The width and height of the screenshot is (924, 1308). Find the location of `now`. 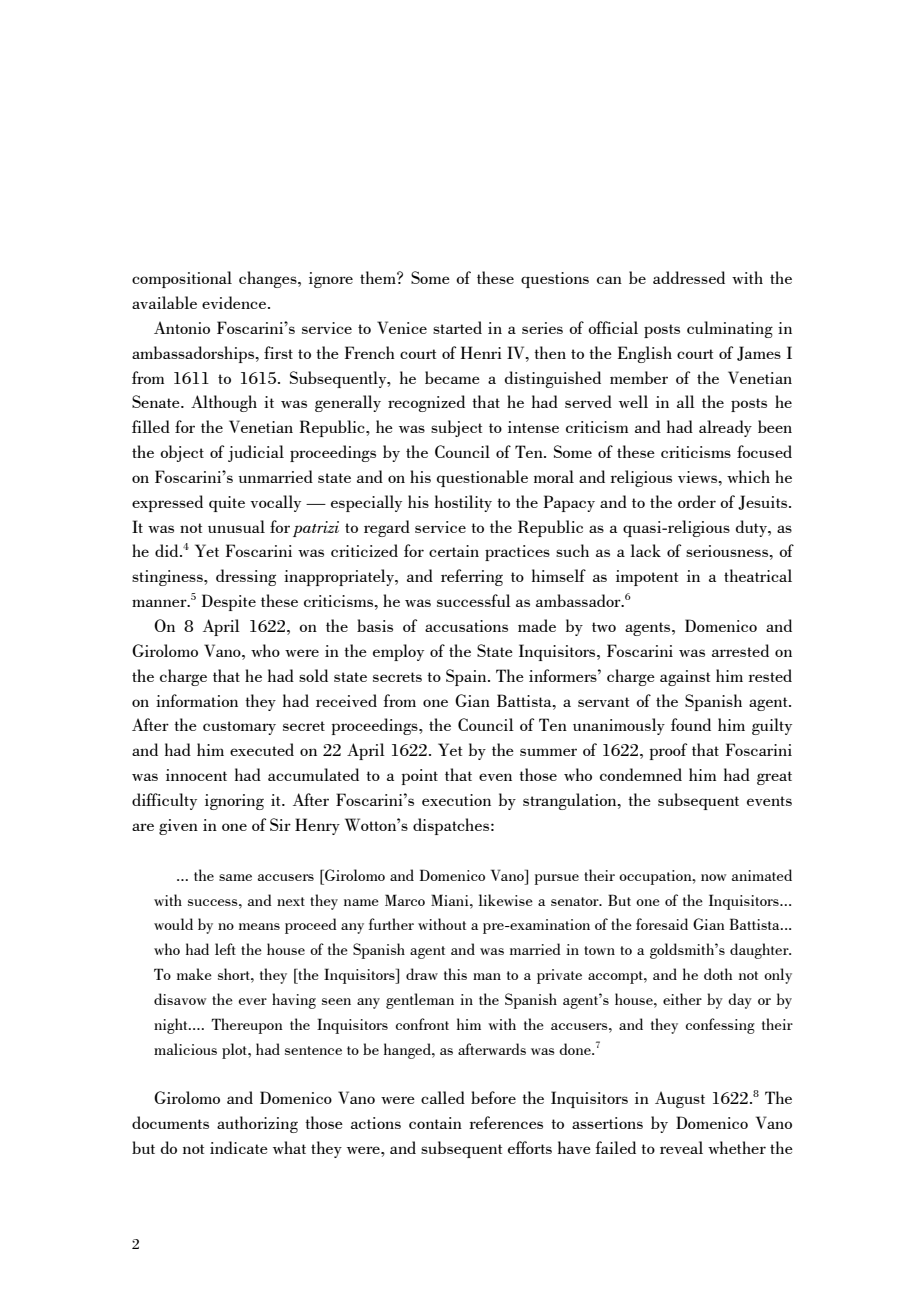

now is located at coordinates (714, 877).
